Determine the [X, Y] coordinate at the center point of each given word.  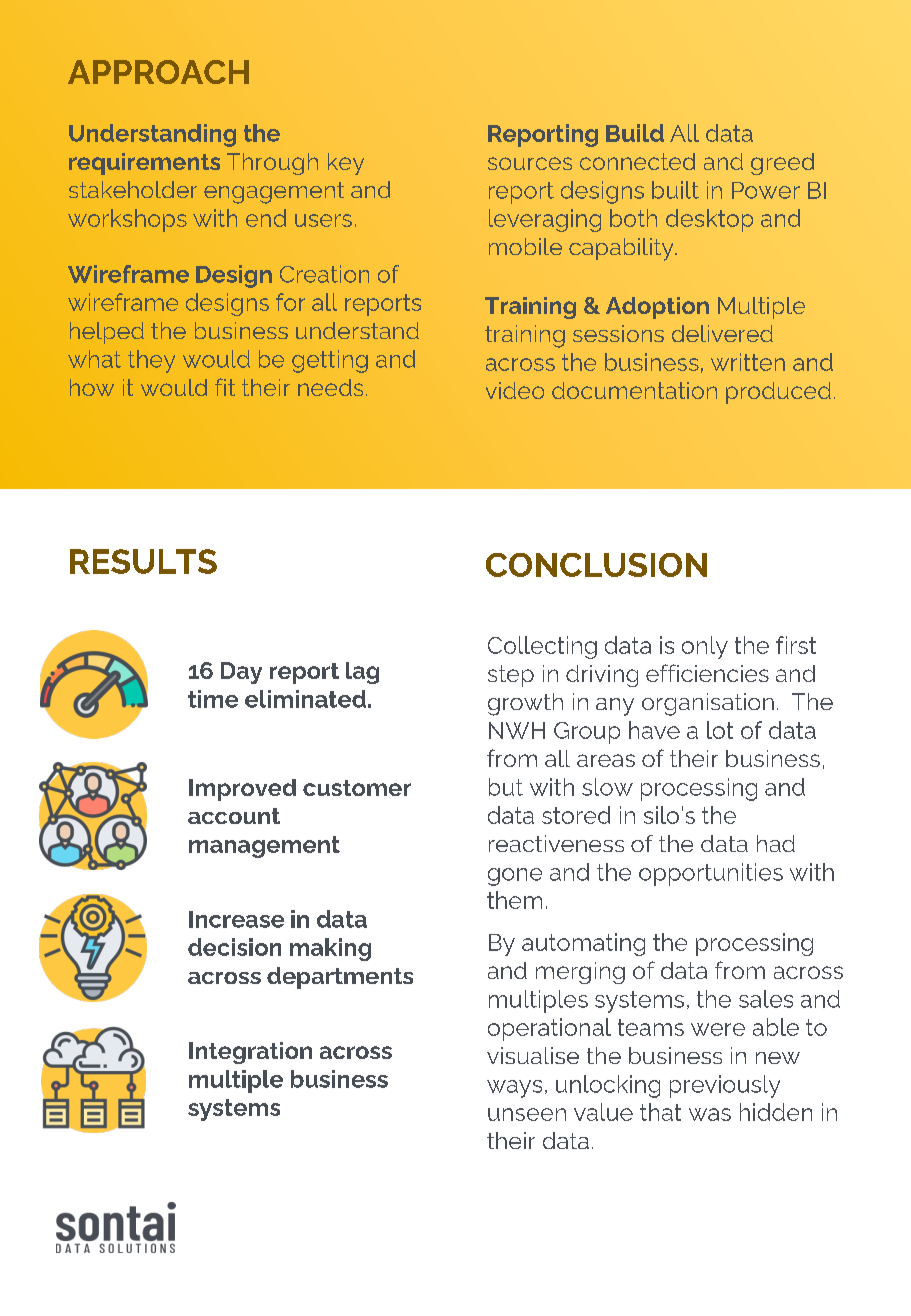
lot [720, 730]
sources [530, 163]
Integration [250, 1053]
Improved [242, 790]
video [515, 390]
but [506, 787]
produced [778, 393]
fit [225, 387]
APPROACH [158, 72]
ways [514, 1089]
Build [635, 133]
